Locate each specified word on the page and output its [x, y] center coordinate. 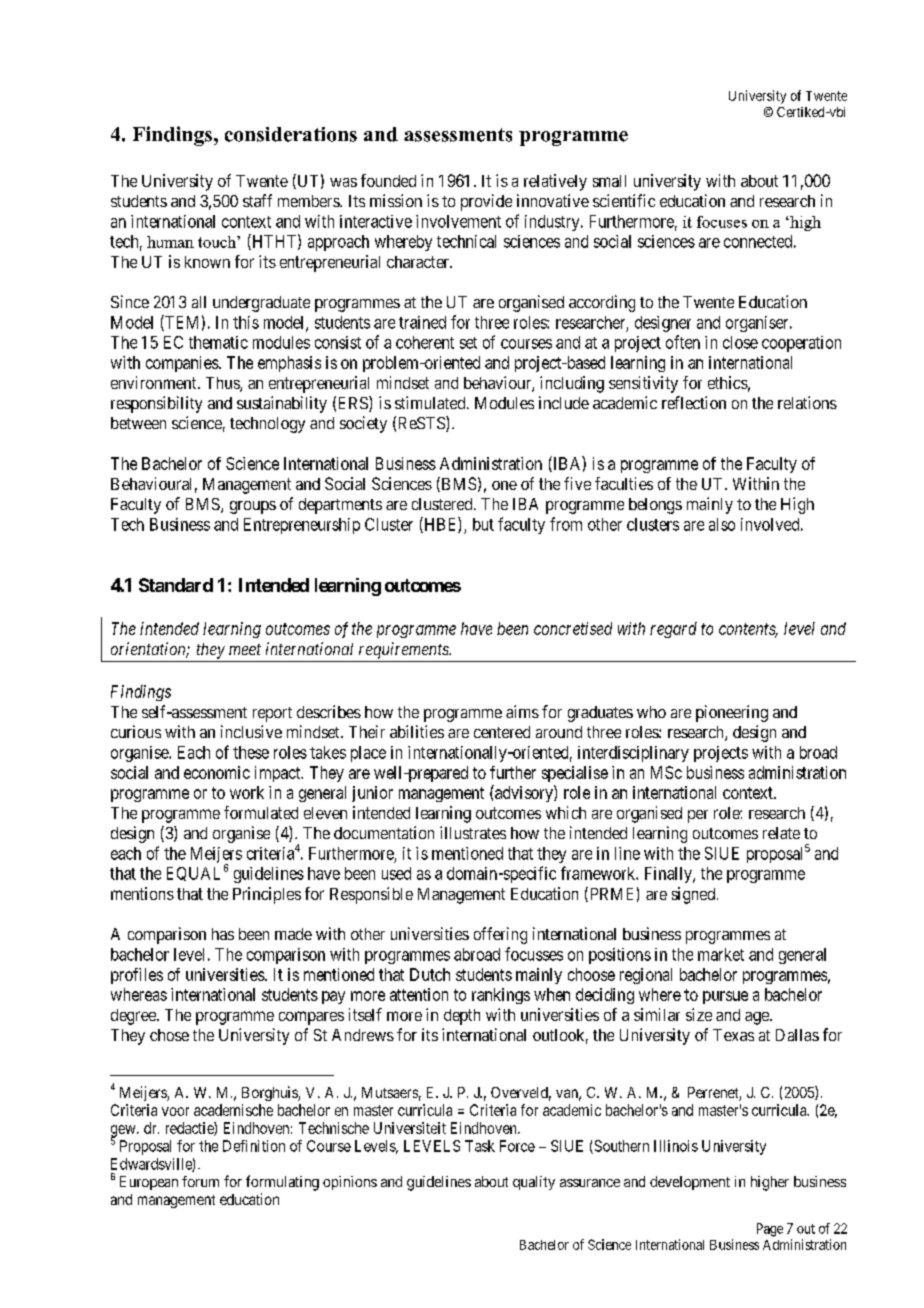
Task [480, 1146]
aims [522, 711]
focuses [722, 222]
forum [200, 1181]
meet [245, 649]
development [690, 1183]
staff [257, 200]
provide [486, 202]
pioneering [732, 713]
